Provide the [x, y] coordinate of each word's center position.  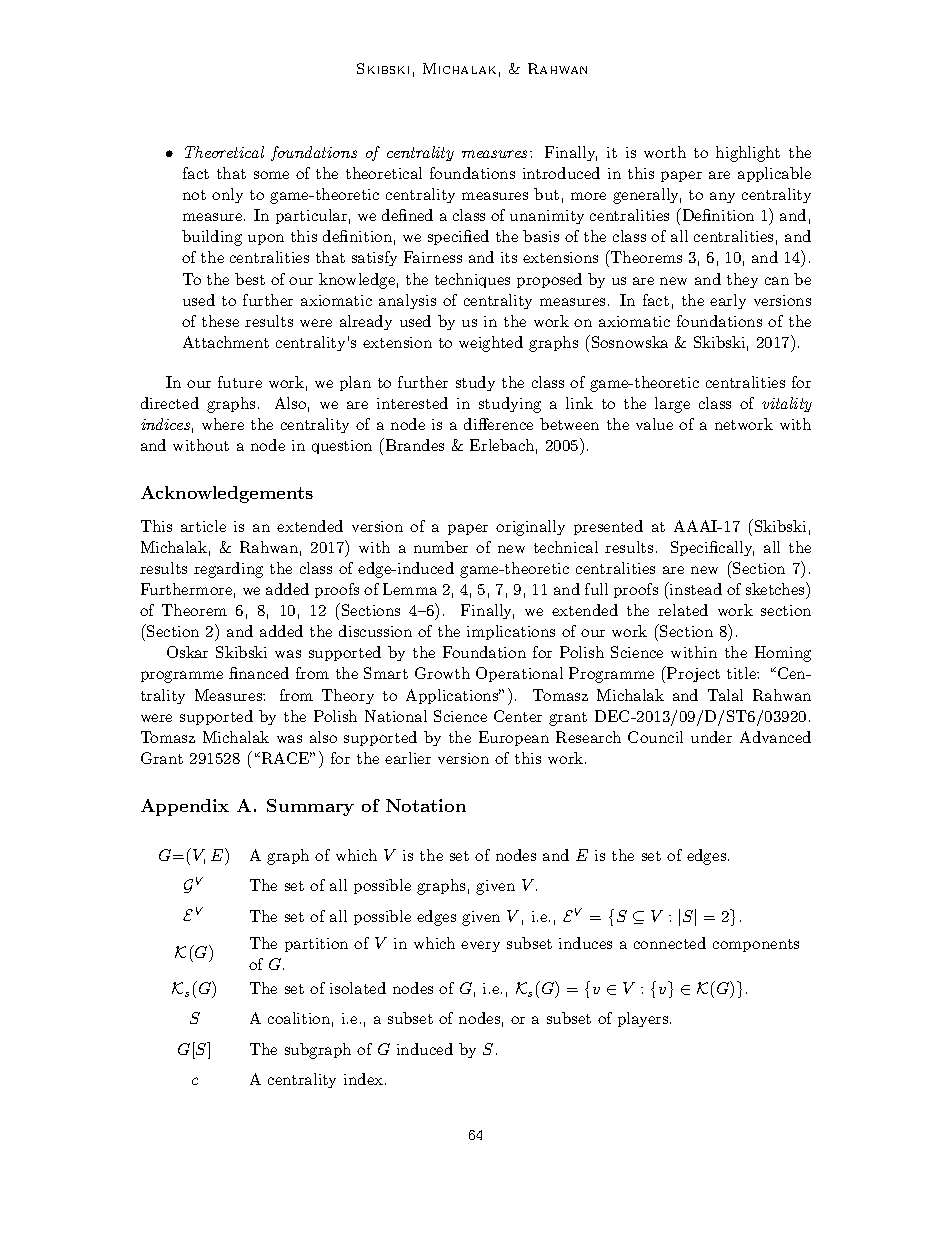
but [546, 194]
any [722, 197]
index [365, 1079]
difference [498, 424]
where [223, 424]
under [711, 737]
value [654, 424]
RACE [285, 758]
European [514, 738]
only [227, 195]
